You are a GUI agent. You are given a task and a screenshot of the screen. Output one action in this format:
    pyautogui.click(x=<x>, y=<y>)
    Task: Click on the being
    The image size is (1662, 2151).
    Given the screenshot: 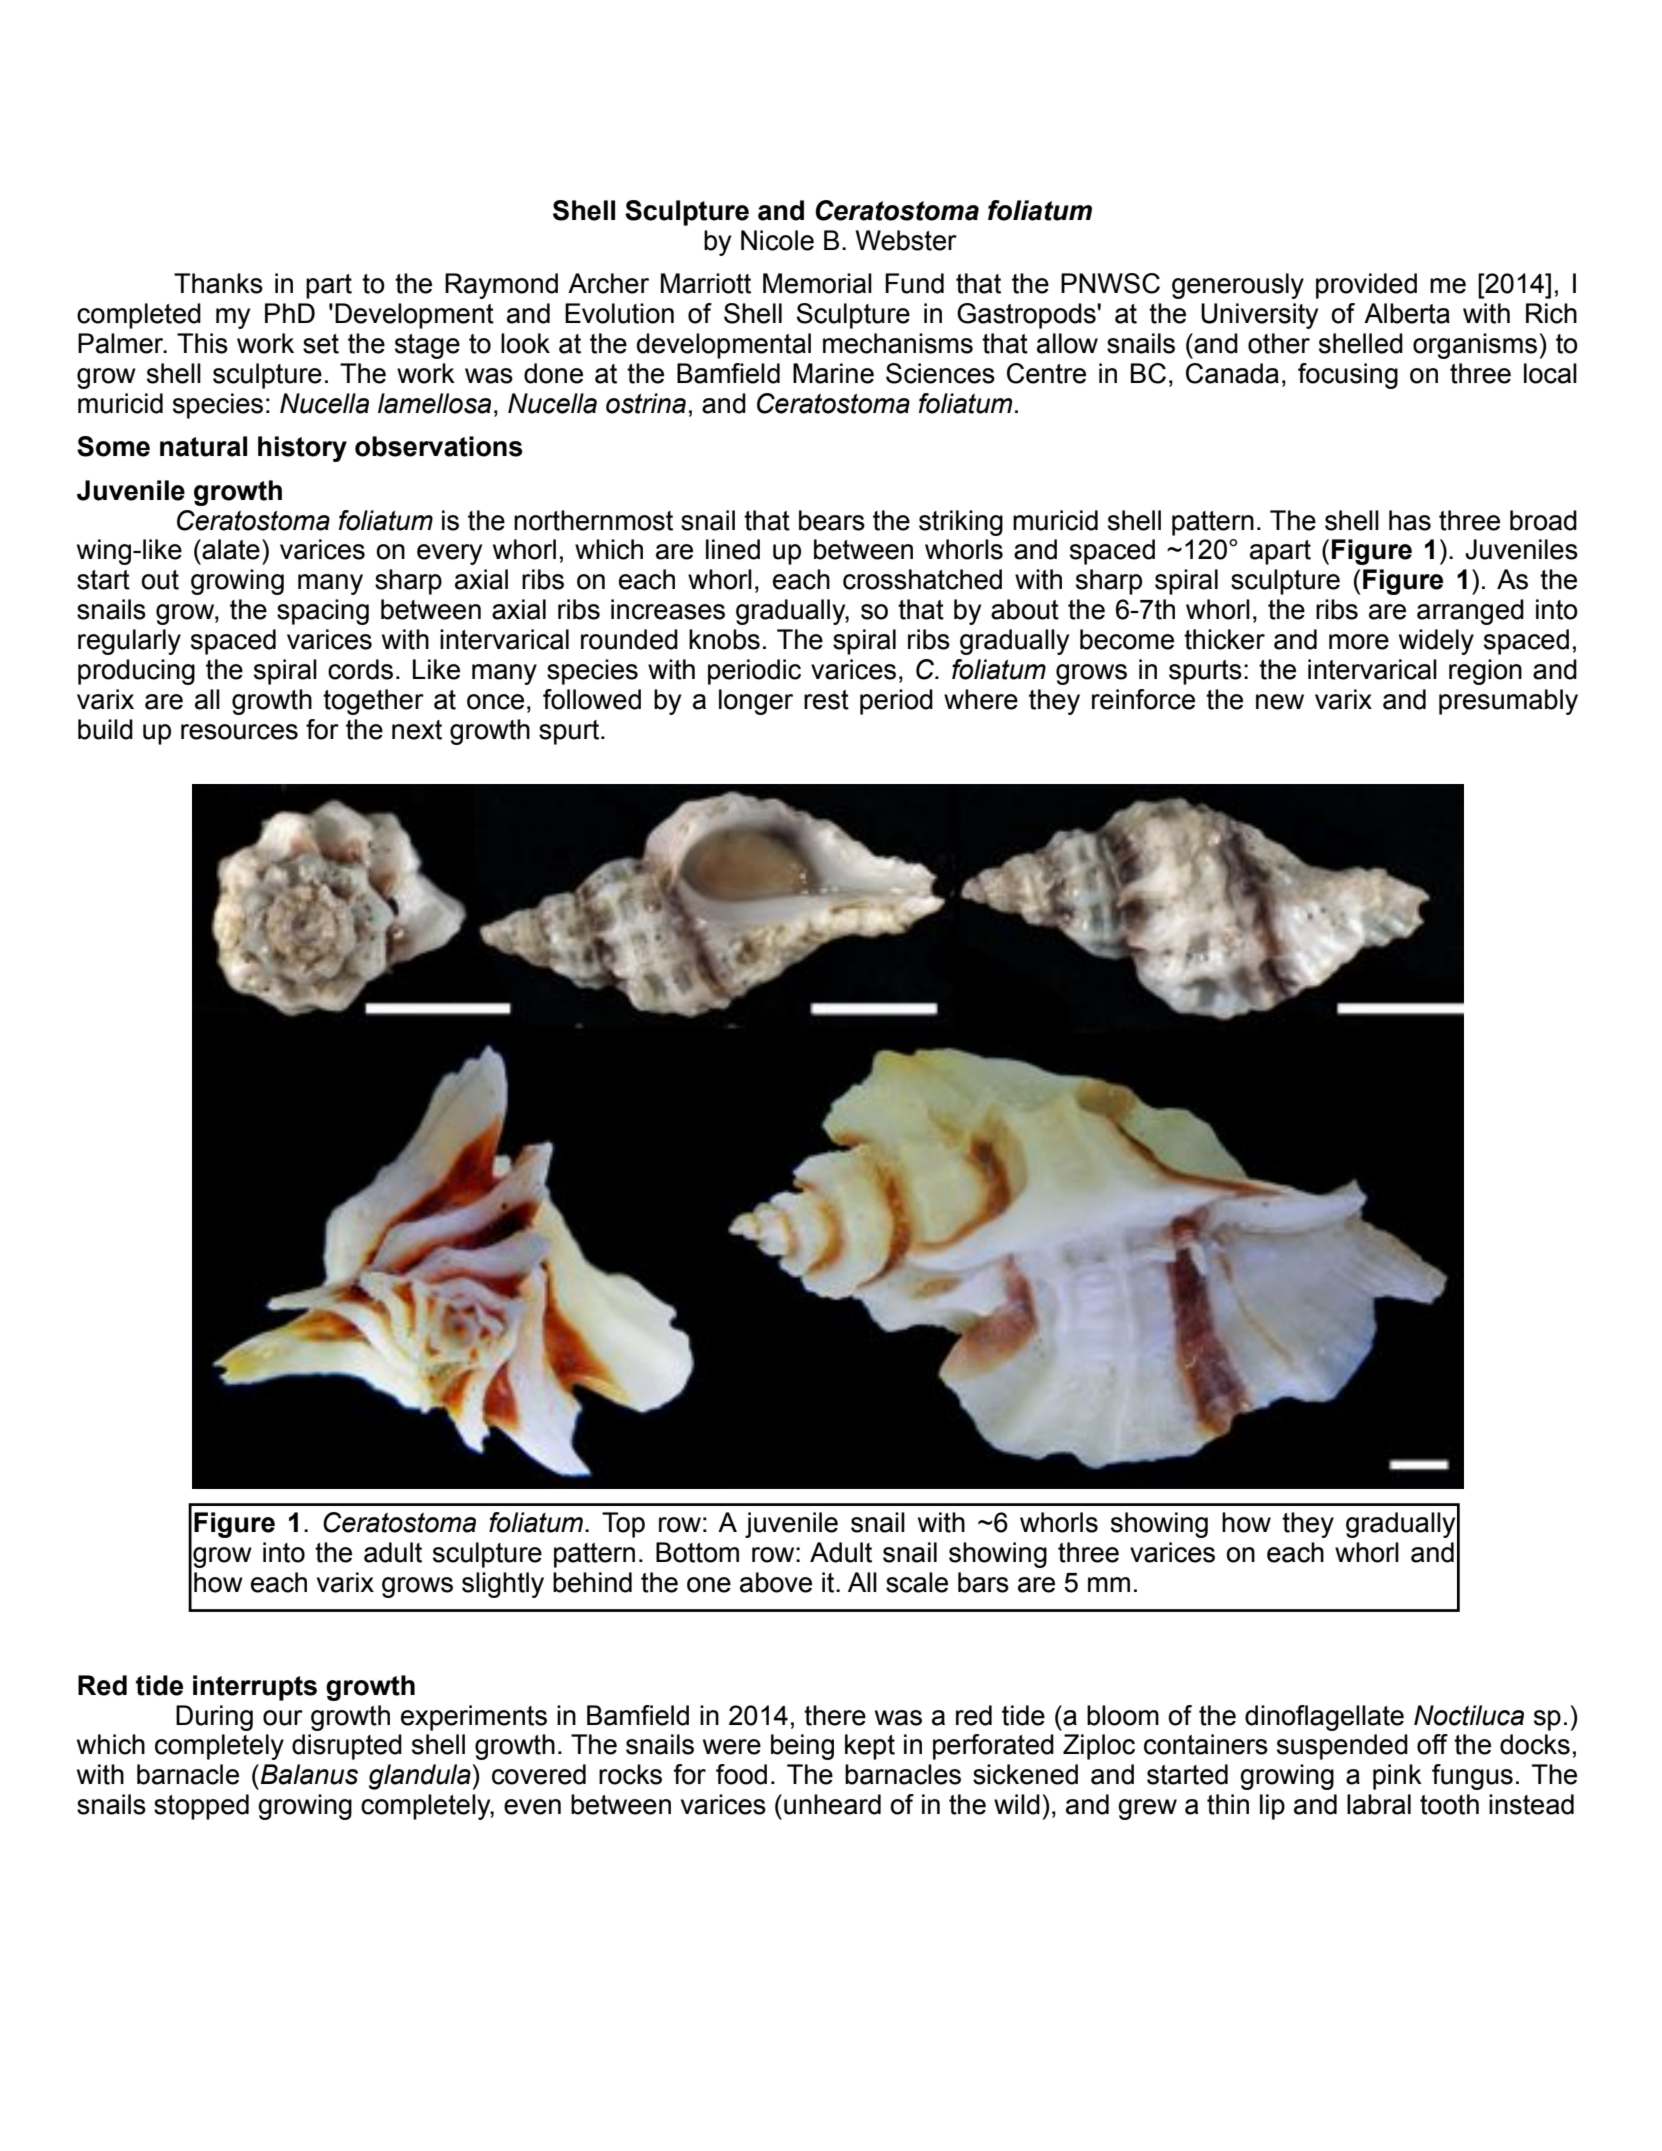 What is the action you would take?
    pyautogui.click(x=802, y=1747)
